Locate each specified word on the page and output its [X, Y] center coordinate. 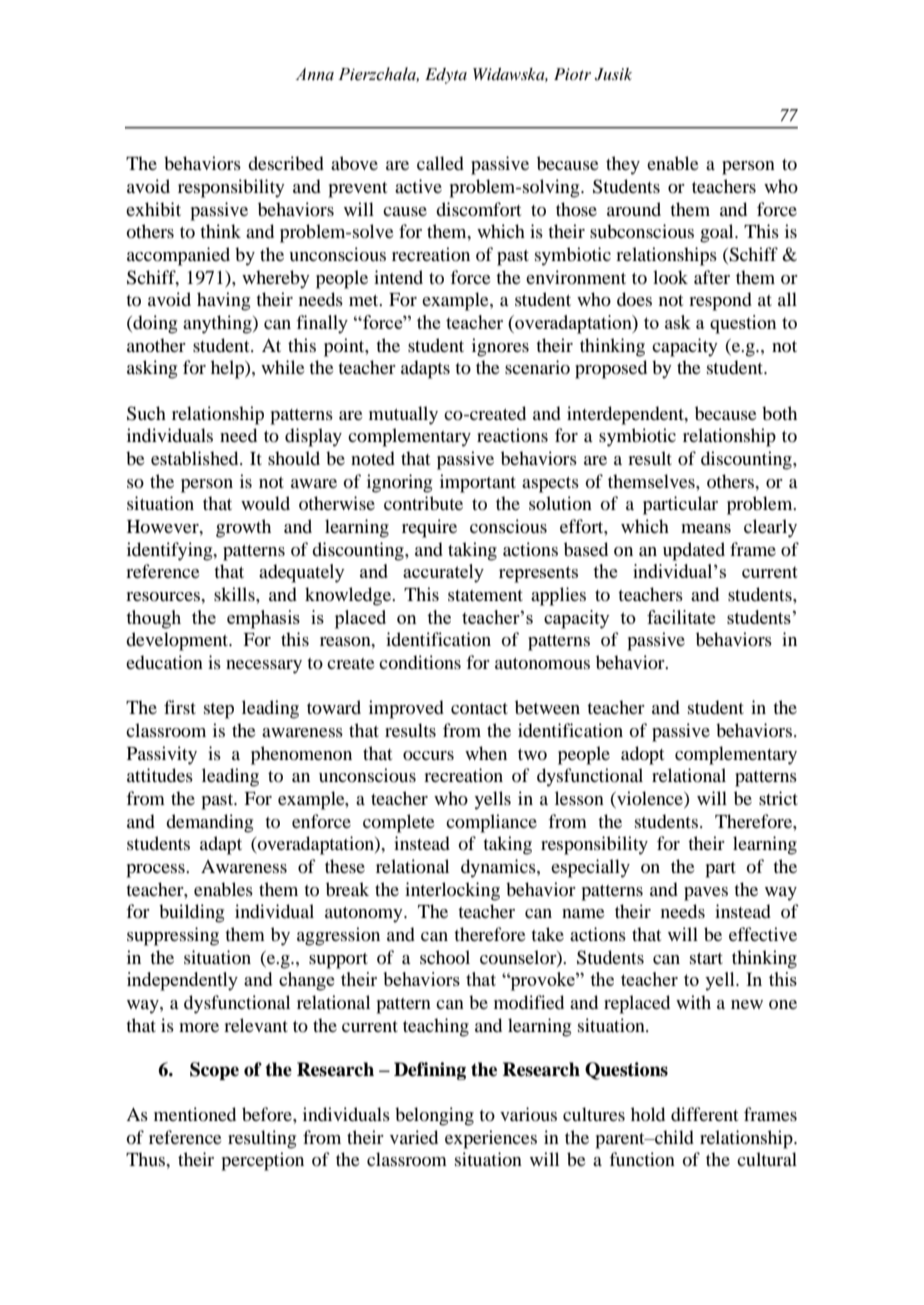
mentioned [195, 1114]
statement [485, 595]
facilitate [681, 617]
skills [235, 594]
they [623, 165]
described [286, 163]
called [440, 163]
